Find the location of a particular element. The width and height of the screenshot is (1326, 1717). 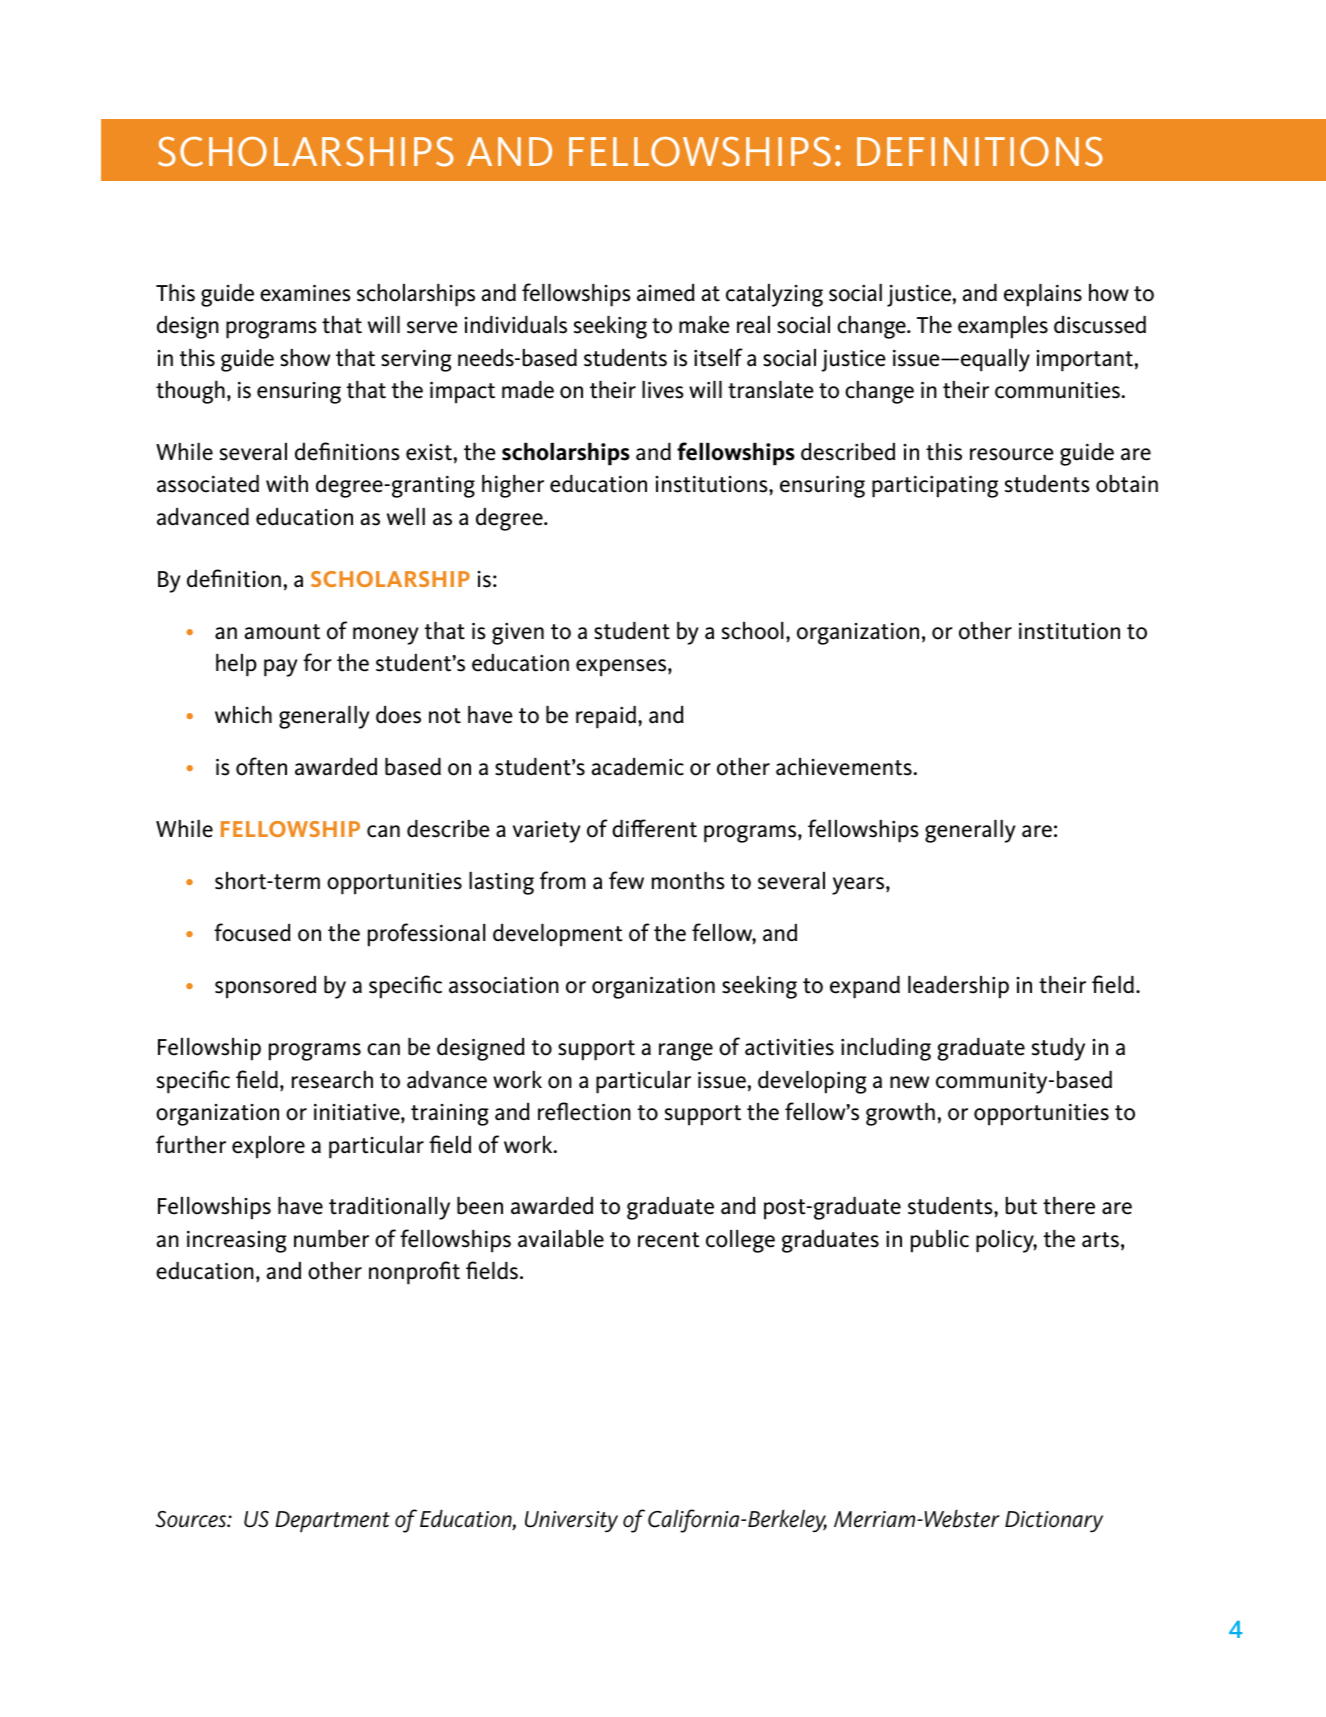

show is located at coordinates (305, 358).
